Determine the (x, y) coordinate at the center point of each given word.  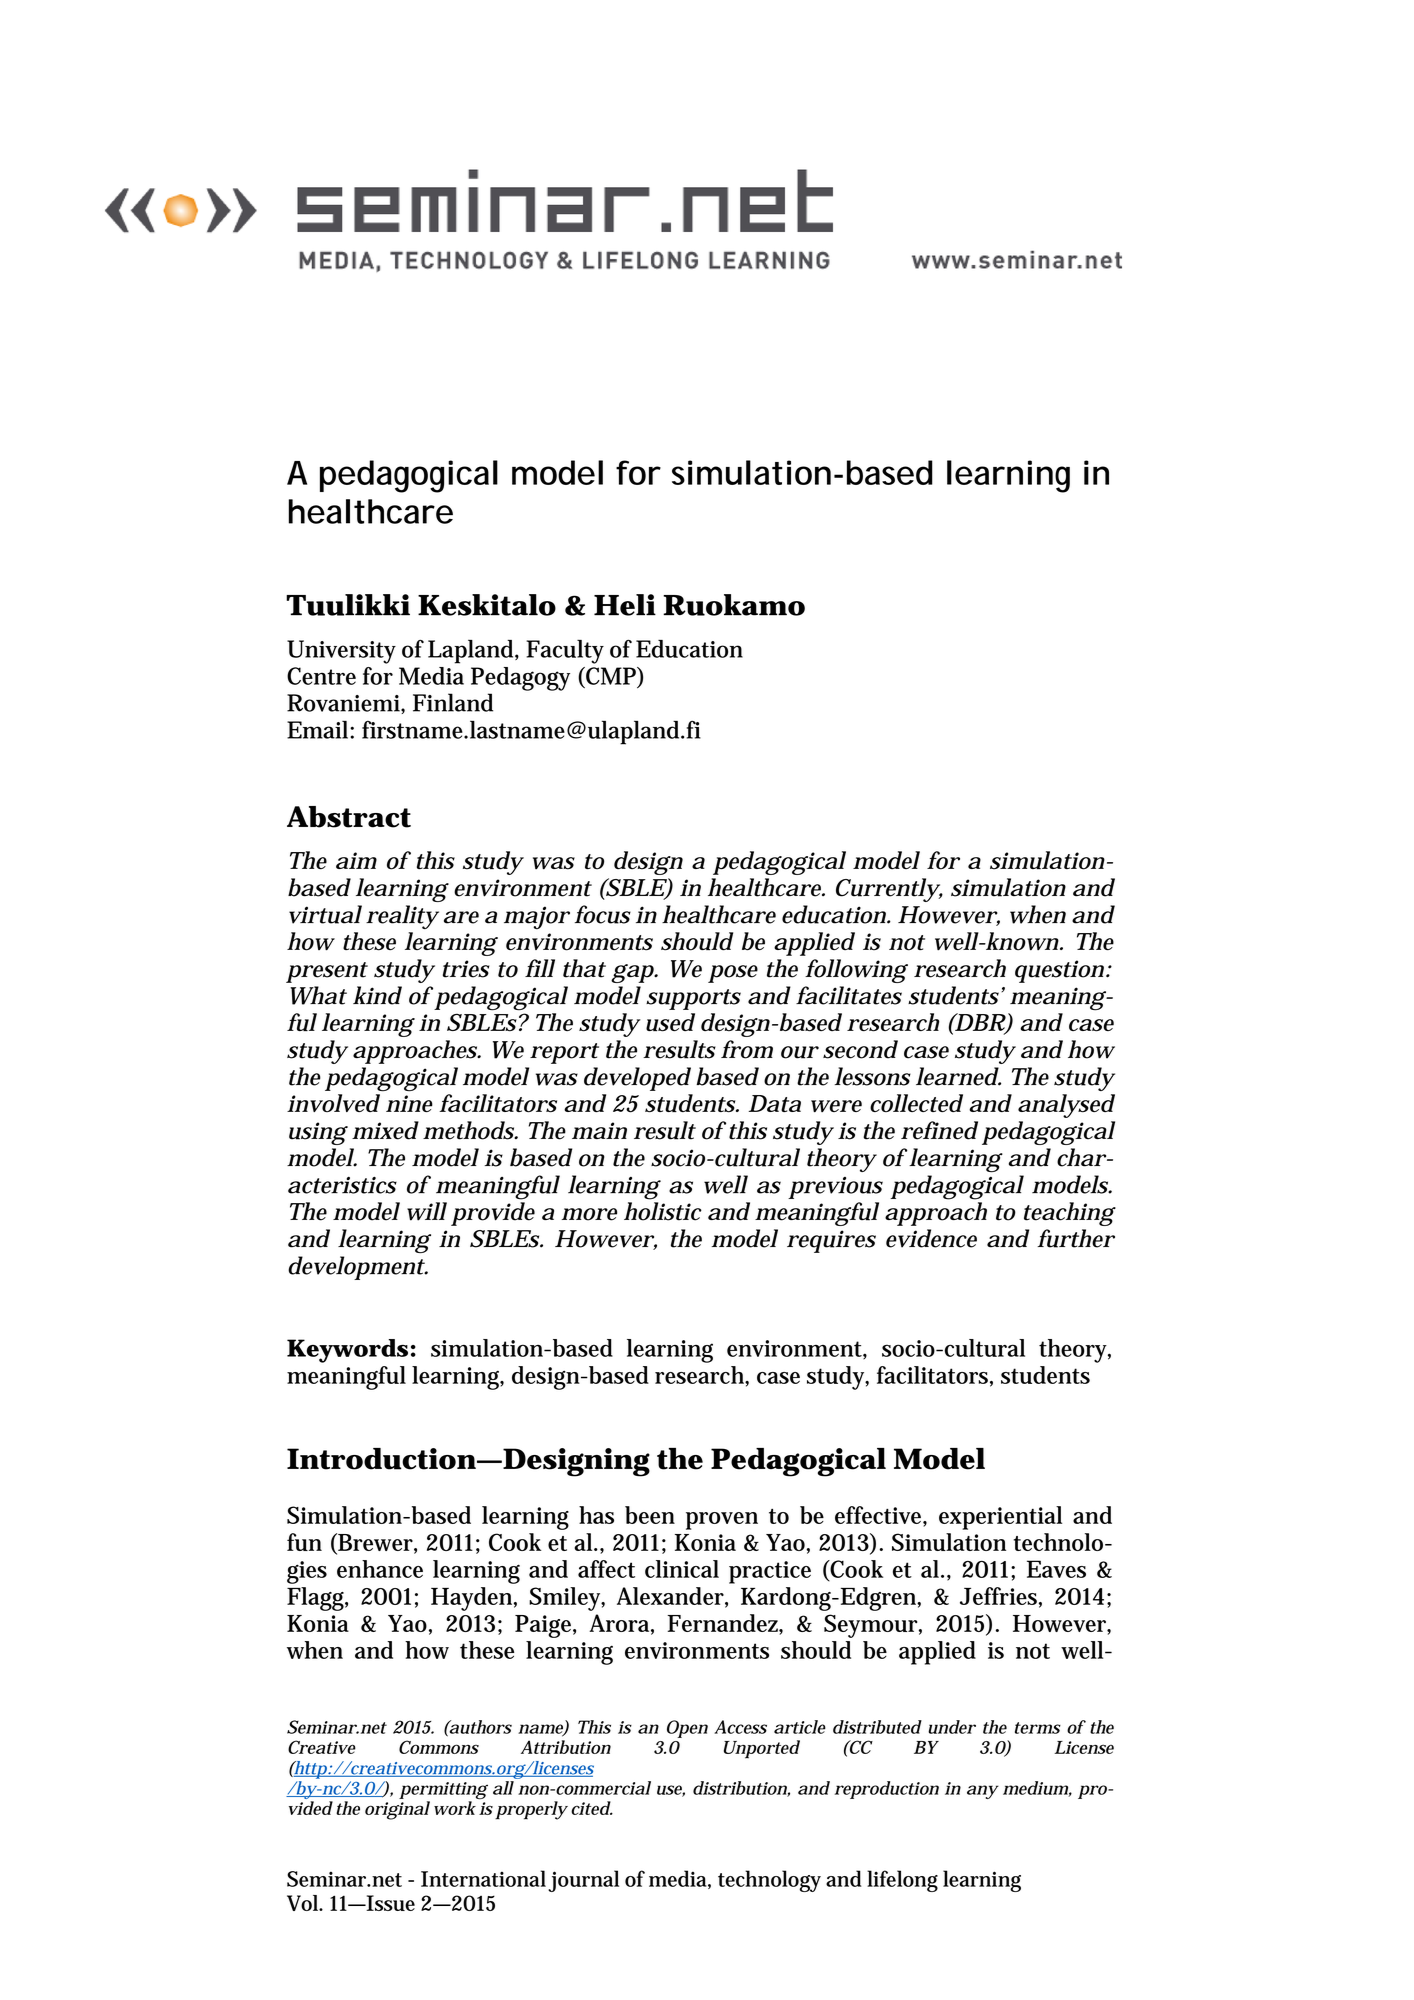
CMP (611, 677)
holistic (663, 1211)
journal (583, 1881)
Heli (625, 605)
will (427, 1211)
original (397, 1810)
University (341, 652)
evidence (931, 1238)
